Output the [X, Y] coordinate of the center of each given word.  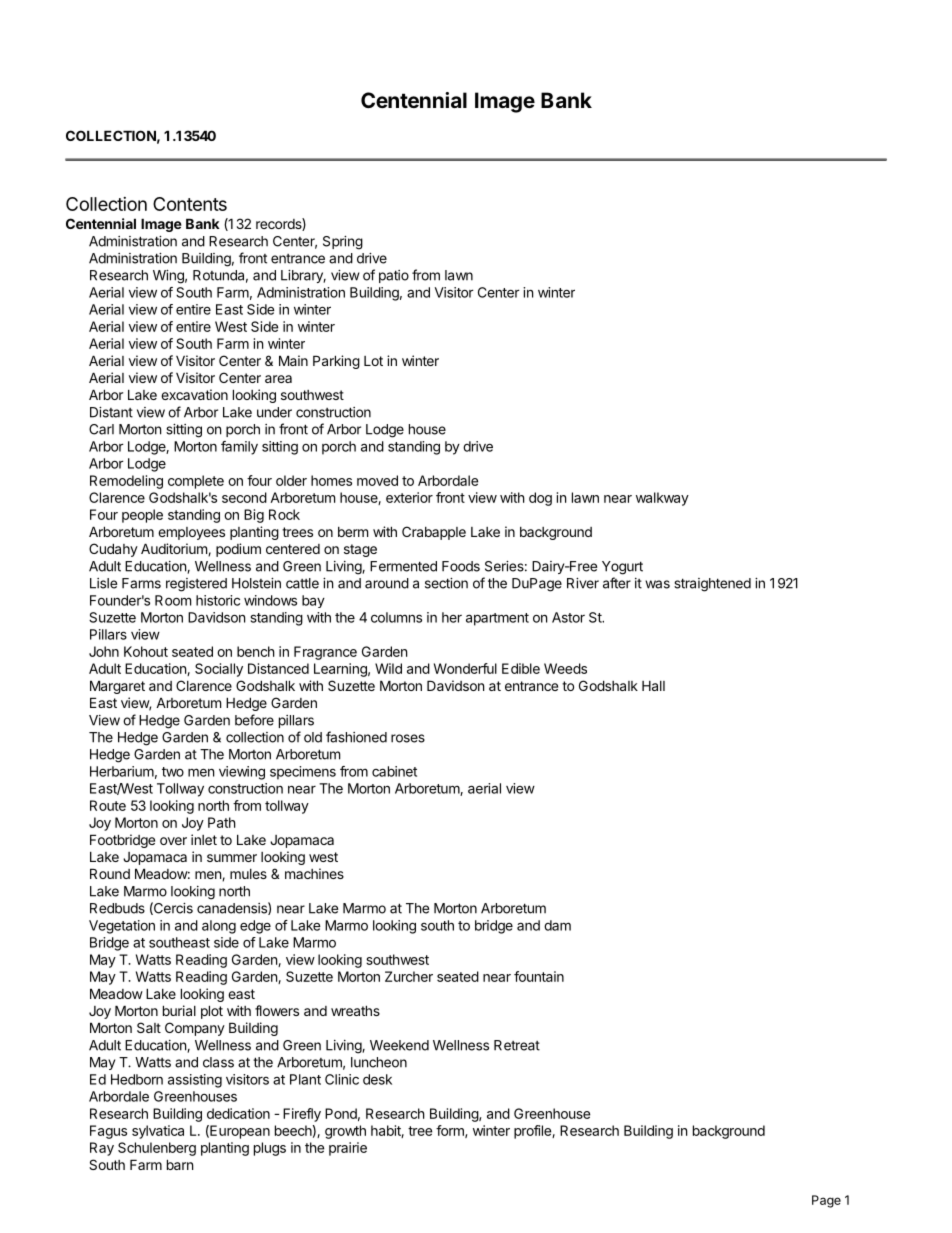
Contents [190, 204]
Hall [653, 686]
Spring [343, 243]
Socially [219, 670]
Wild [388, 668]
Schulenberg [157, 1149]
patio [394, 276]
